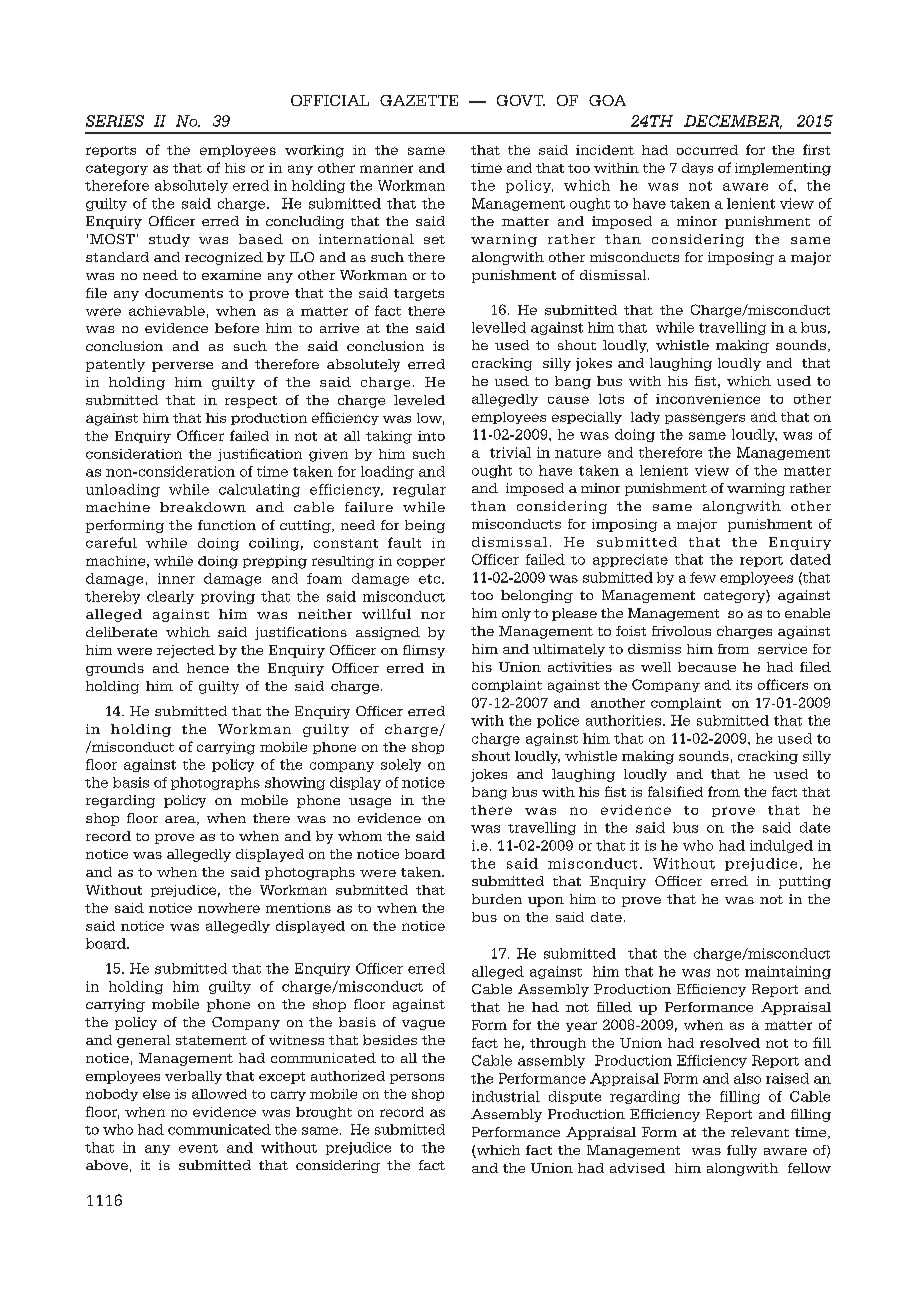 The height and width of the page is (1308, 924). I want to click on nowhere, so click(229, 908).
